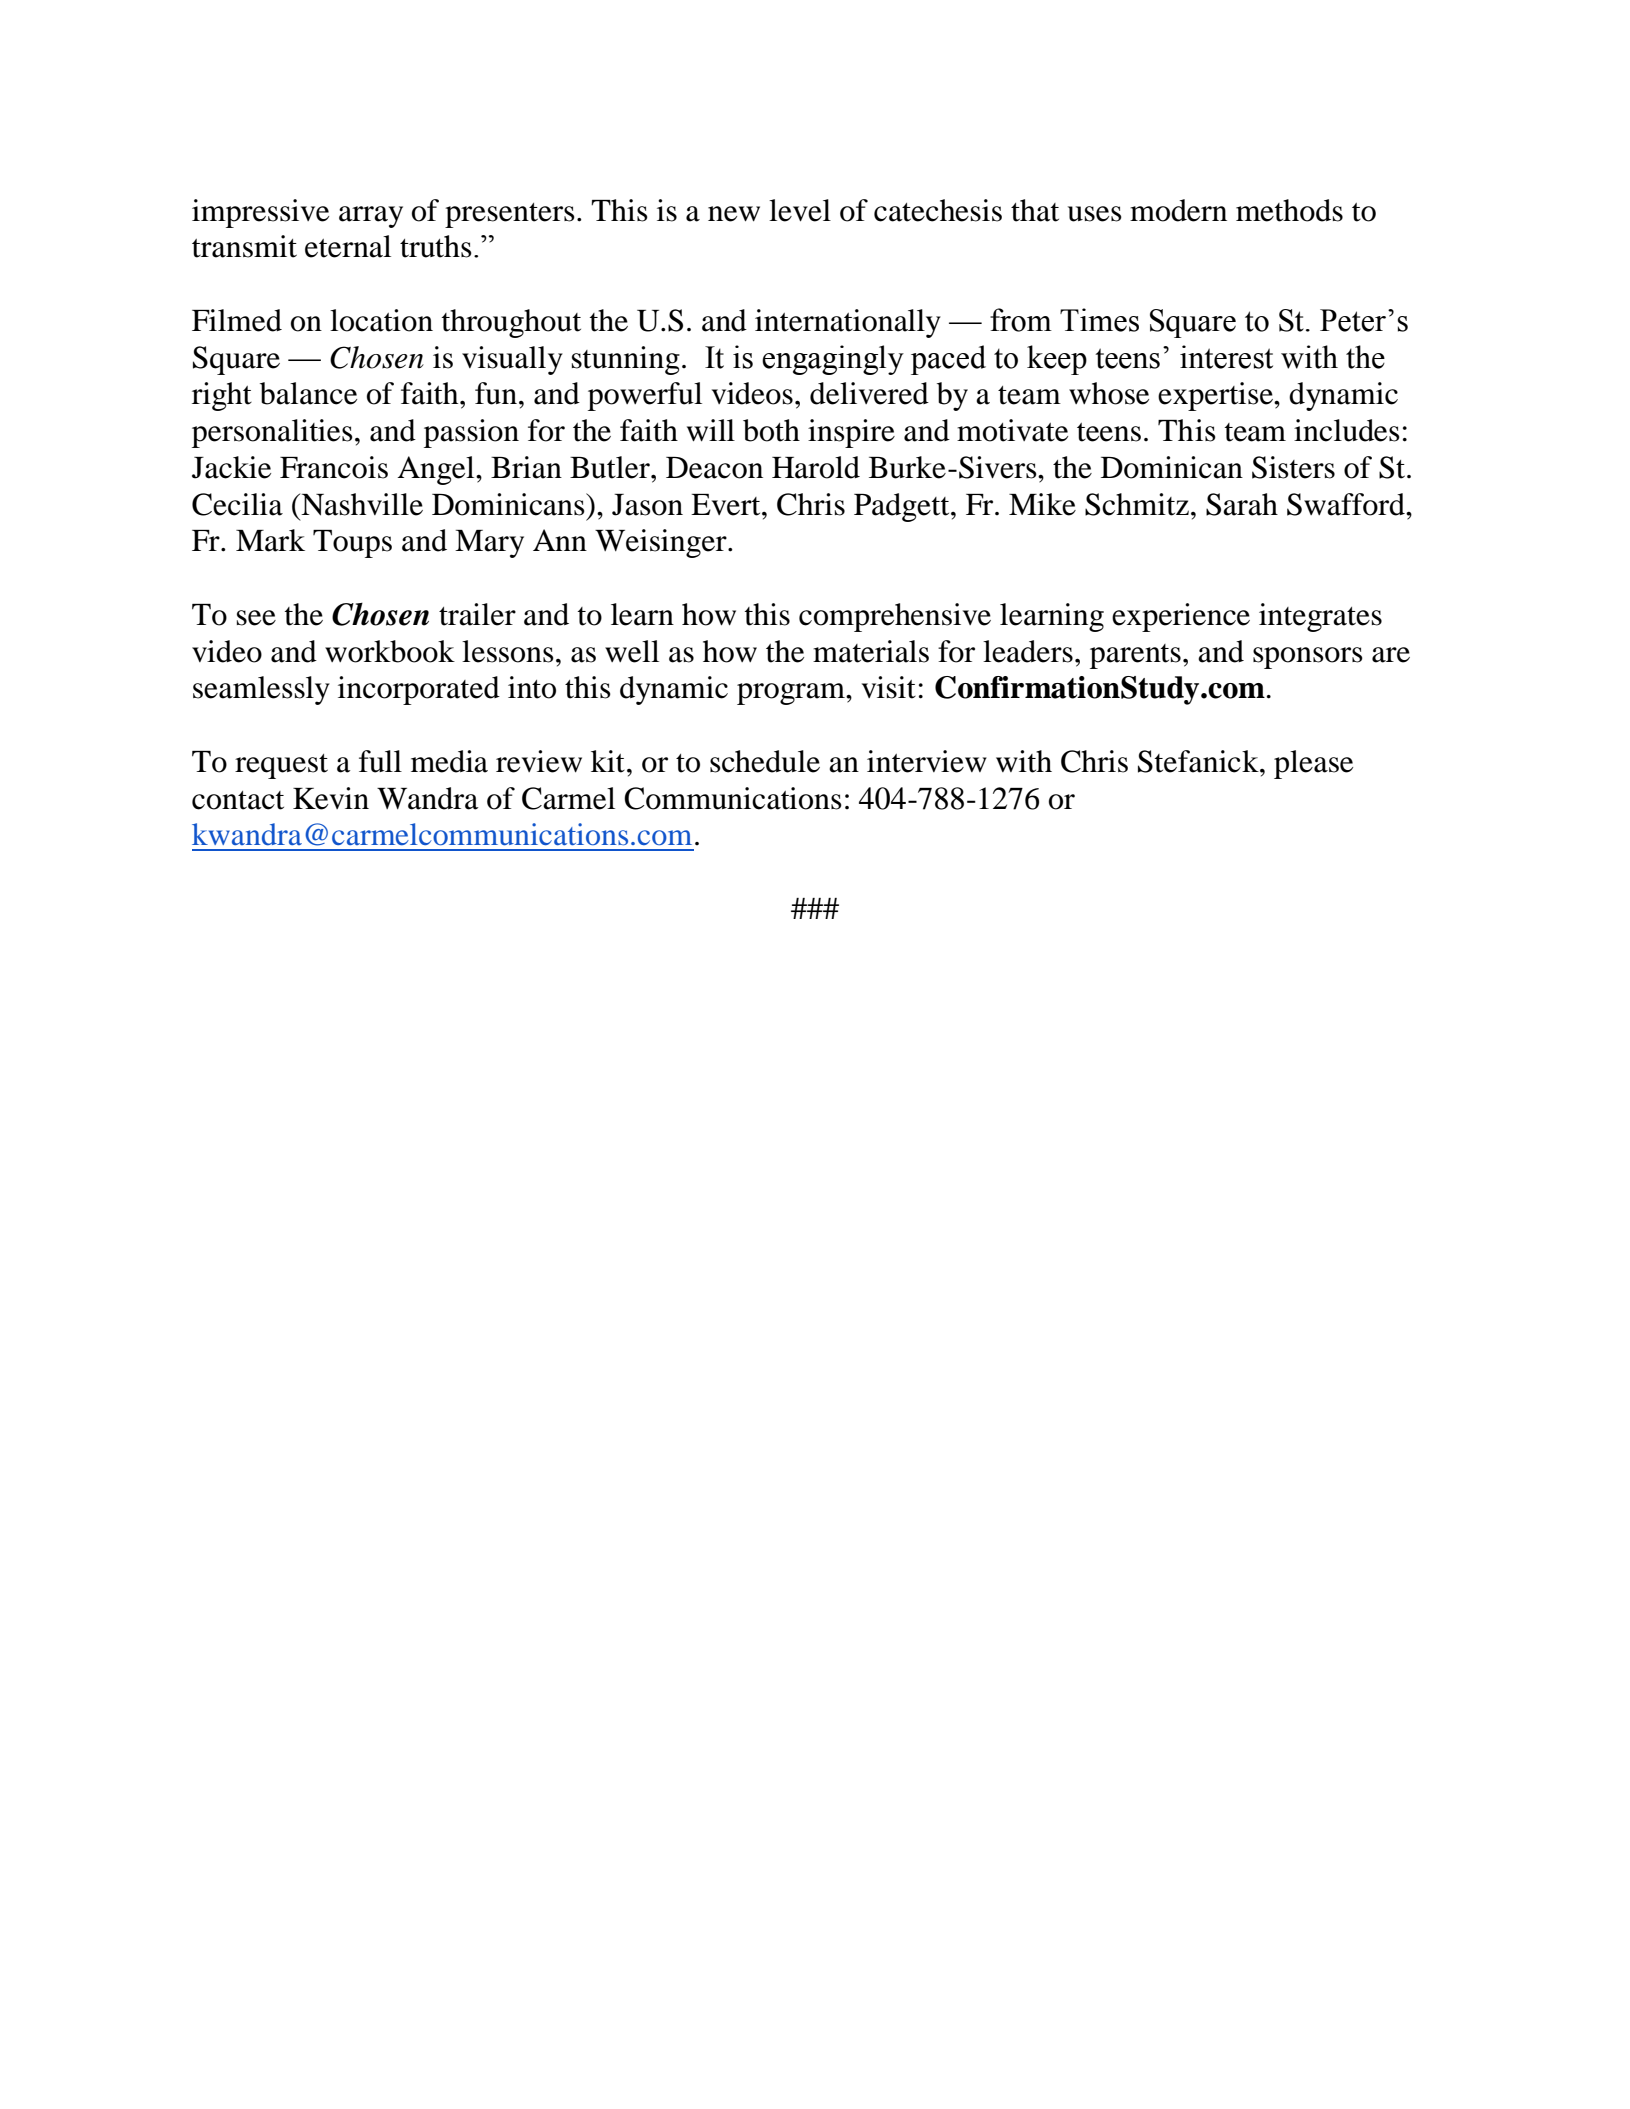 This screenshot has width=1630, height=2109. What do you see at coordinates (308, 393) in the screenshot?
I see `balance` at bounding box center [308, 393].
